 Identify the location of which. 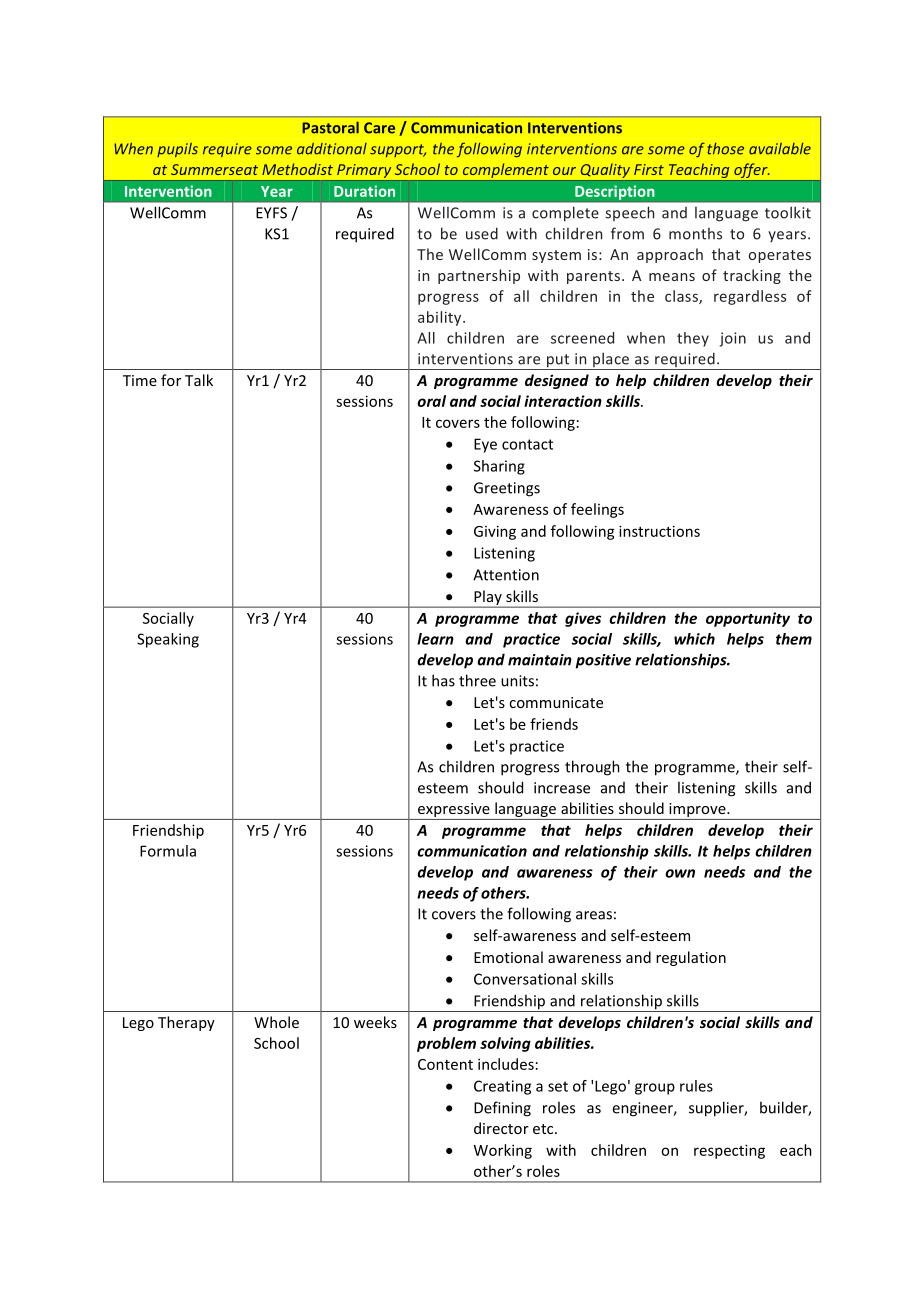
(694, 639).
